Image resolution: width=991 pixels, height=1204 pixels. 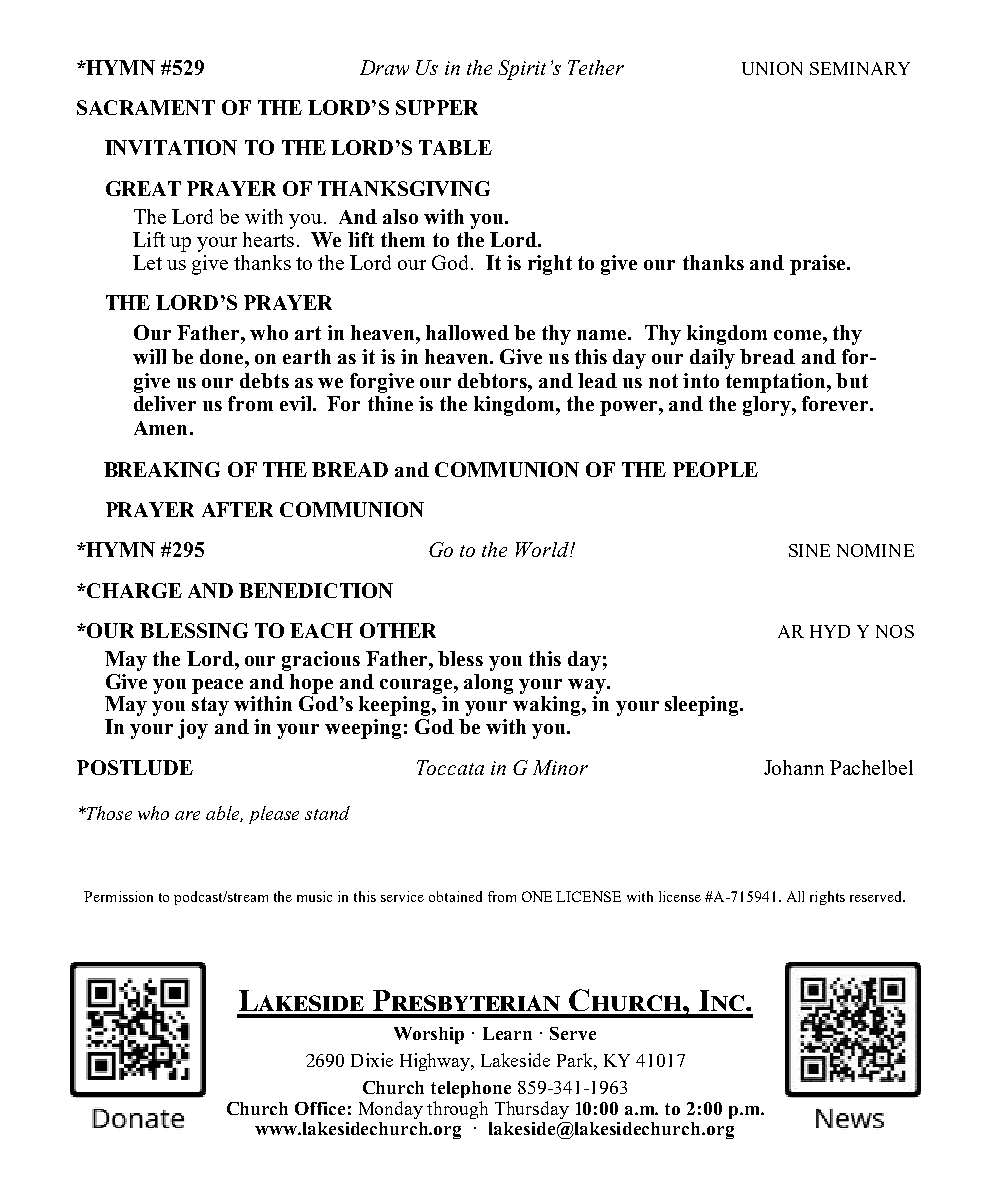 What do you see at coordinates (852, 380) in the image?
I see `but` at bounding box center [852, 380].
